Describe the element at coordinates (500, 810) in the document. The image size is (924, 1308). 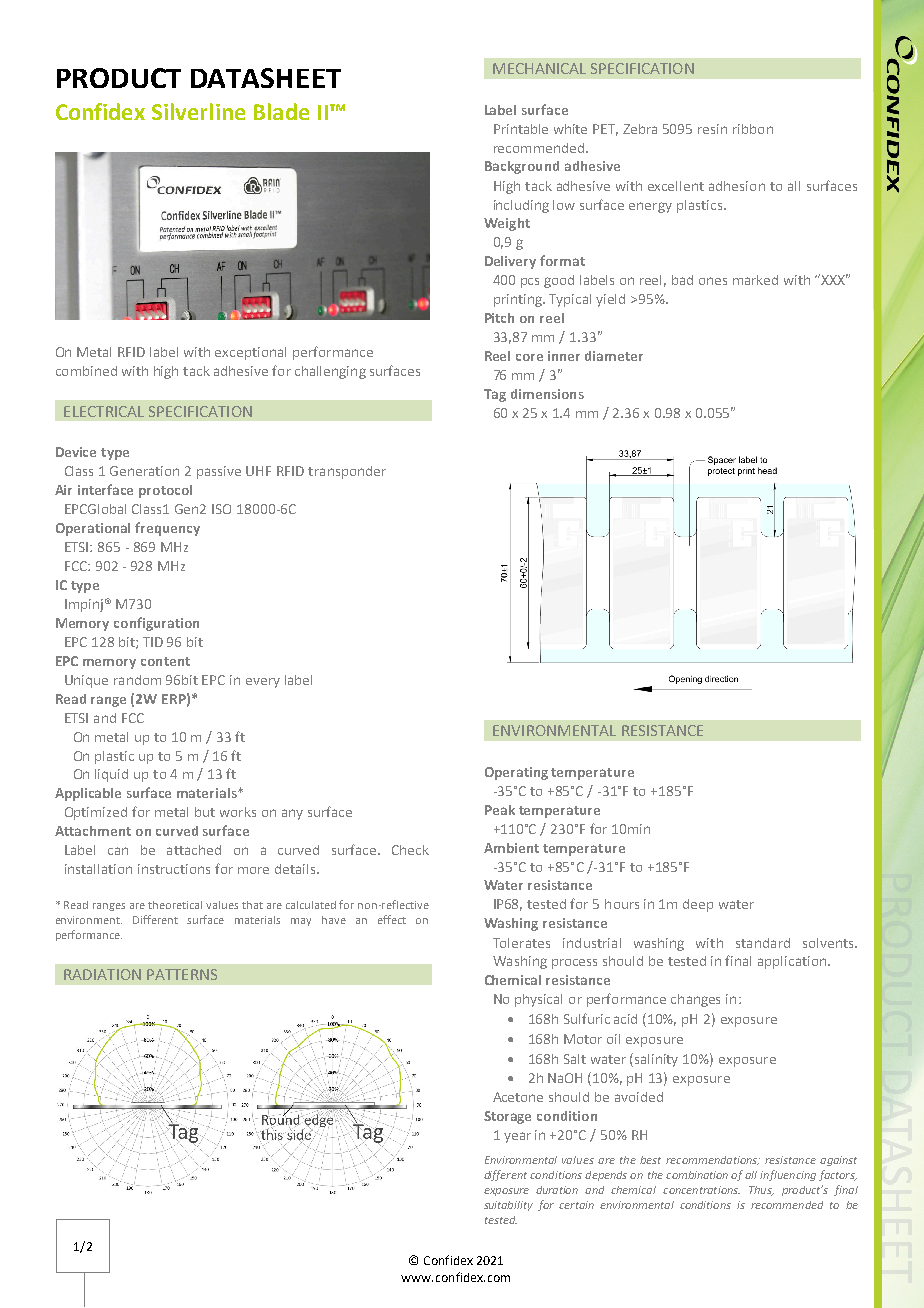
I see `Peak` at that location.
